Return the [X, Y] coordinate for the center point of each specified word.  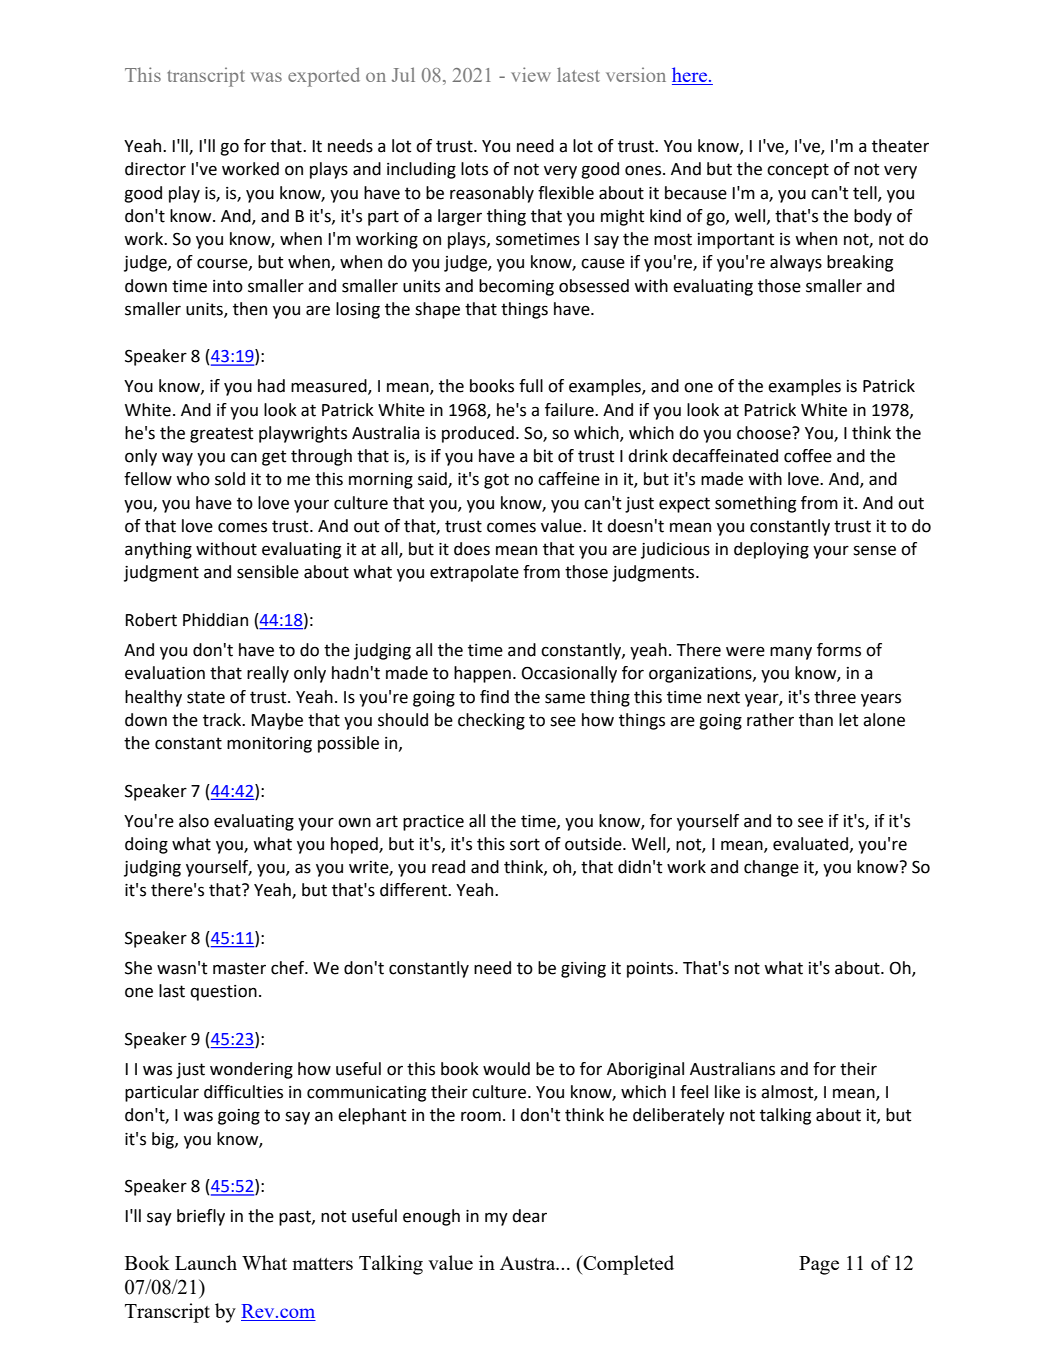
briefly [201, 1217]
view [531, 74]
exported [324, 77]
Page [819, 1265]
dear [529, 1216]
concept [798, 171]
